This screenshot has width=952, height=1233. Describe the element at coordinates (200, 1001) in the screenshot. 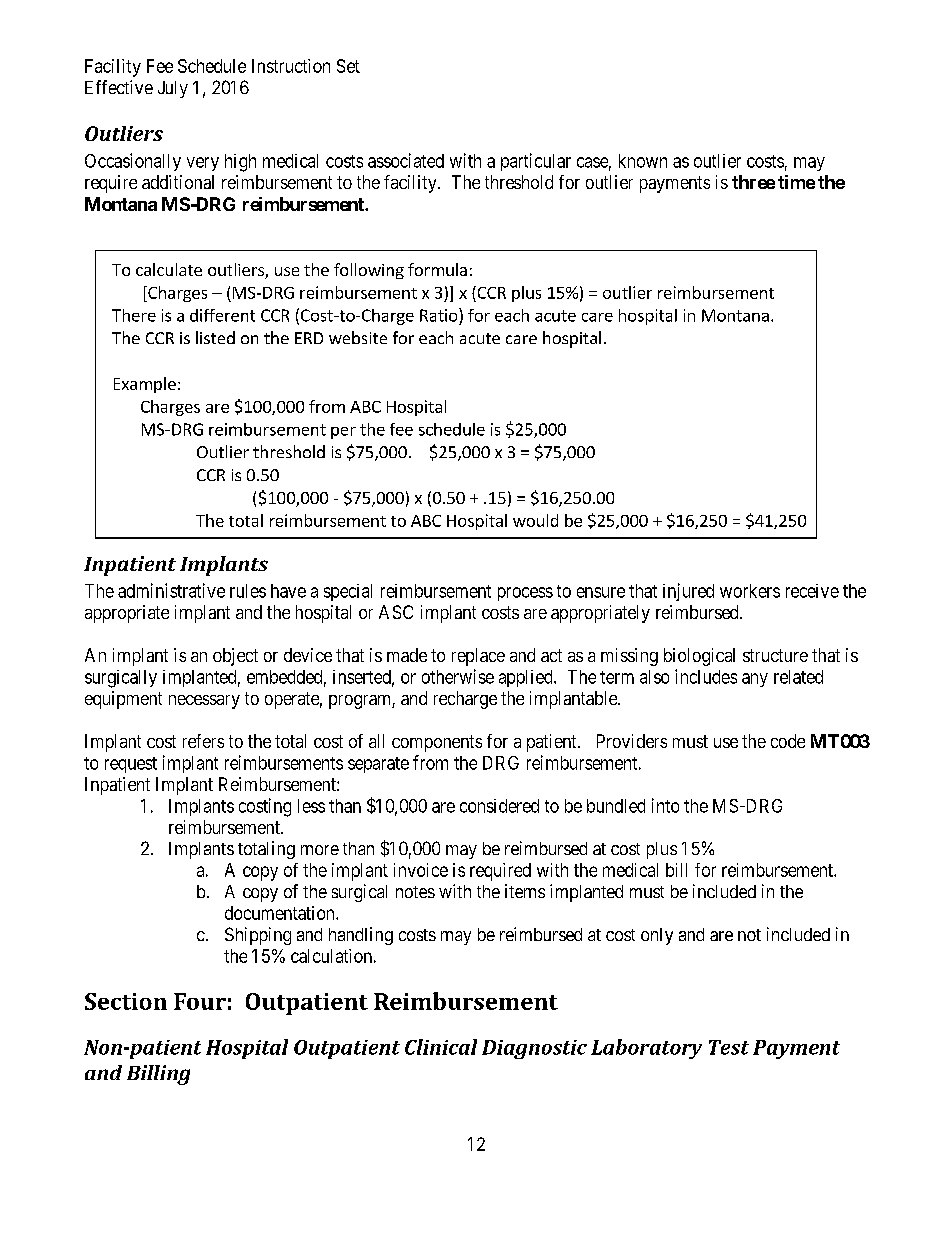

I see `Four` at that location.
